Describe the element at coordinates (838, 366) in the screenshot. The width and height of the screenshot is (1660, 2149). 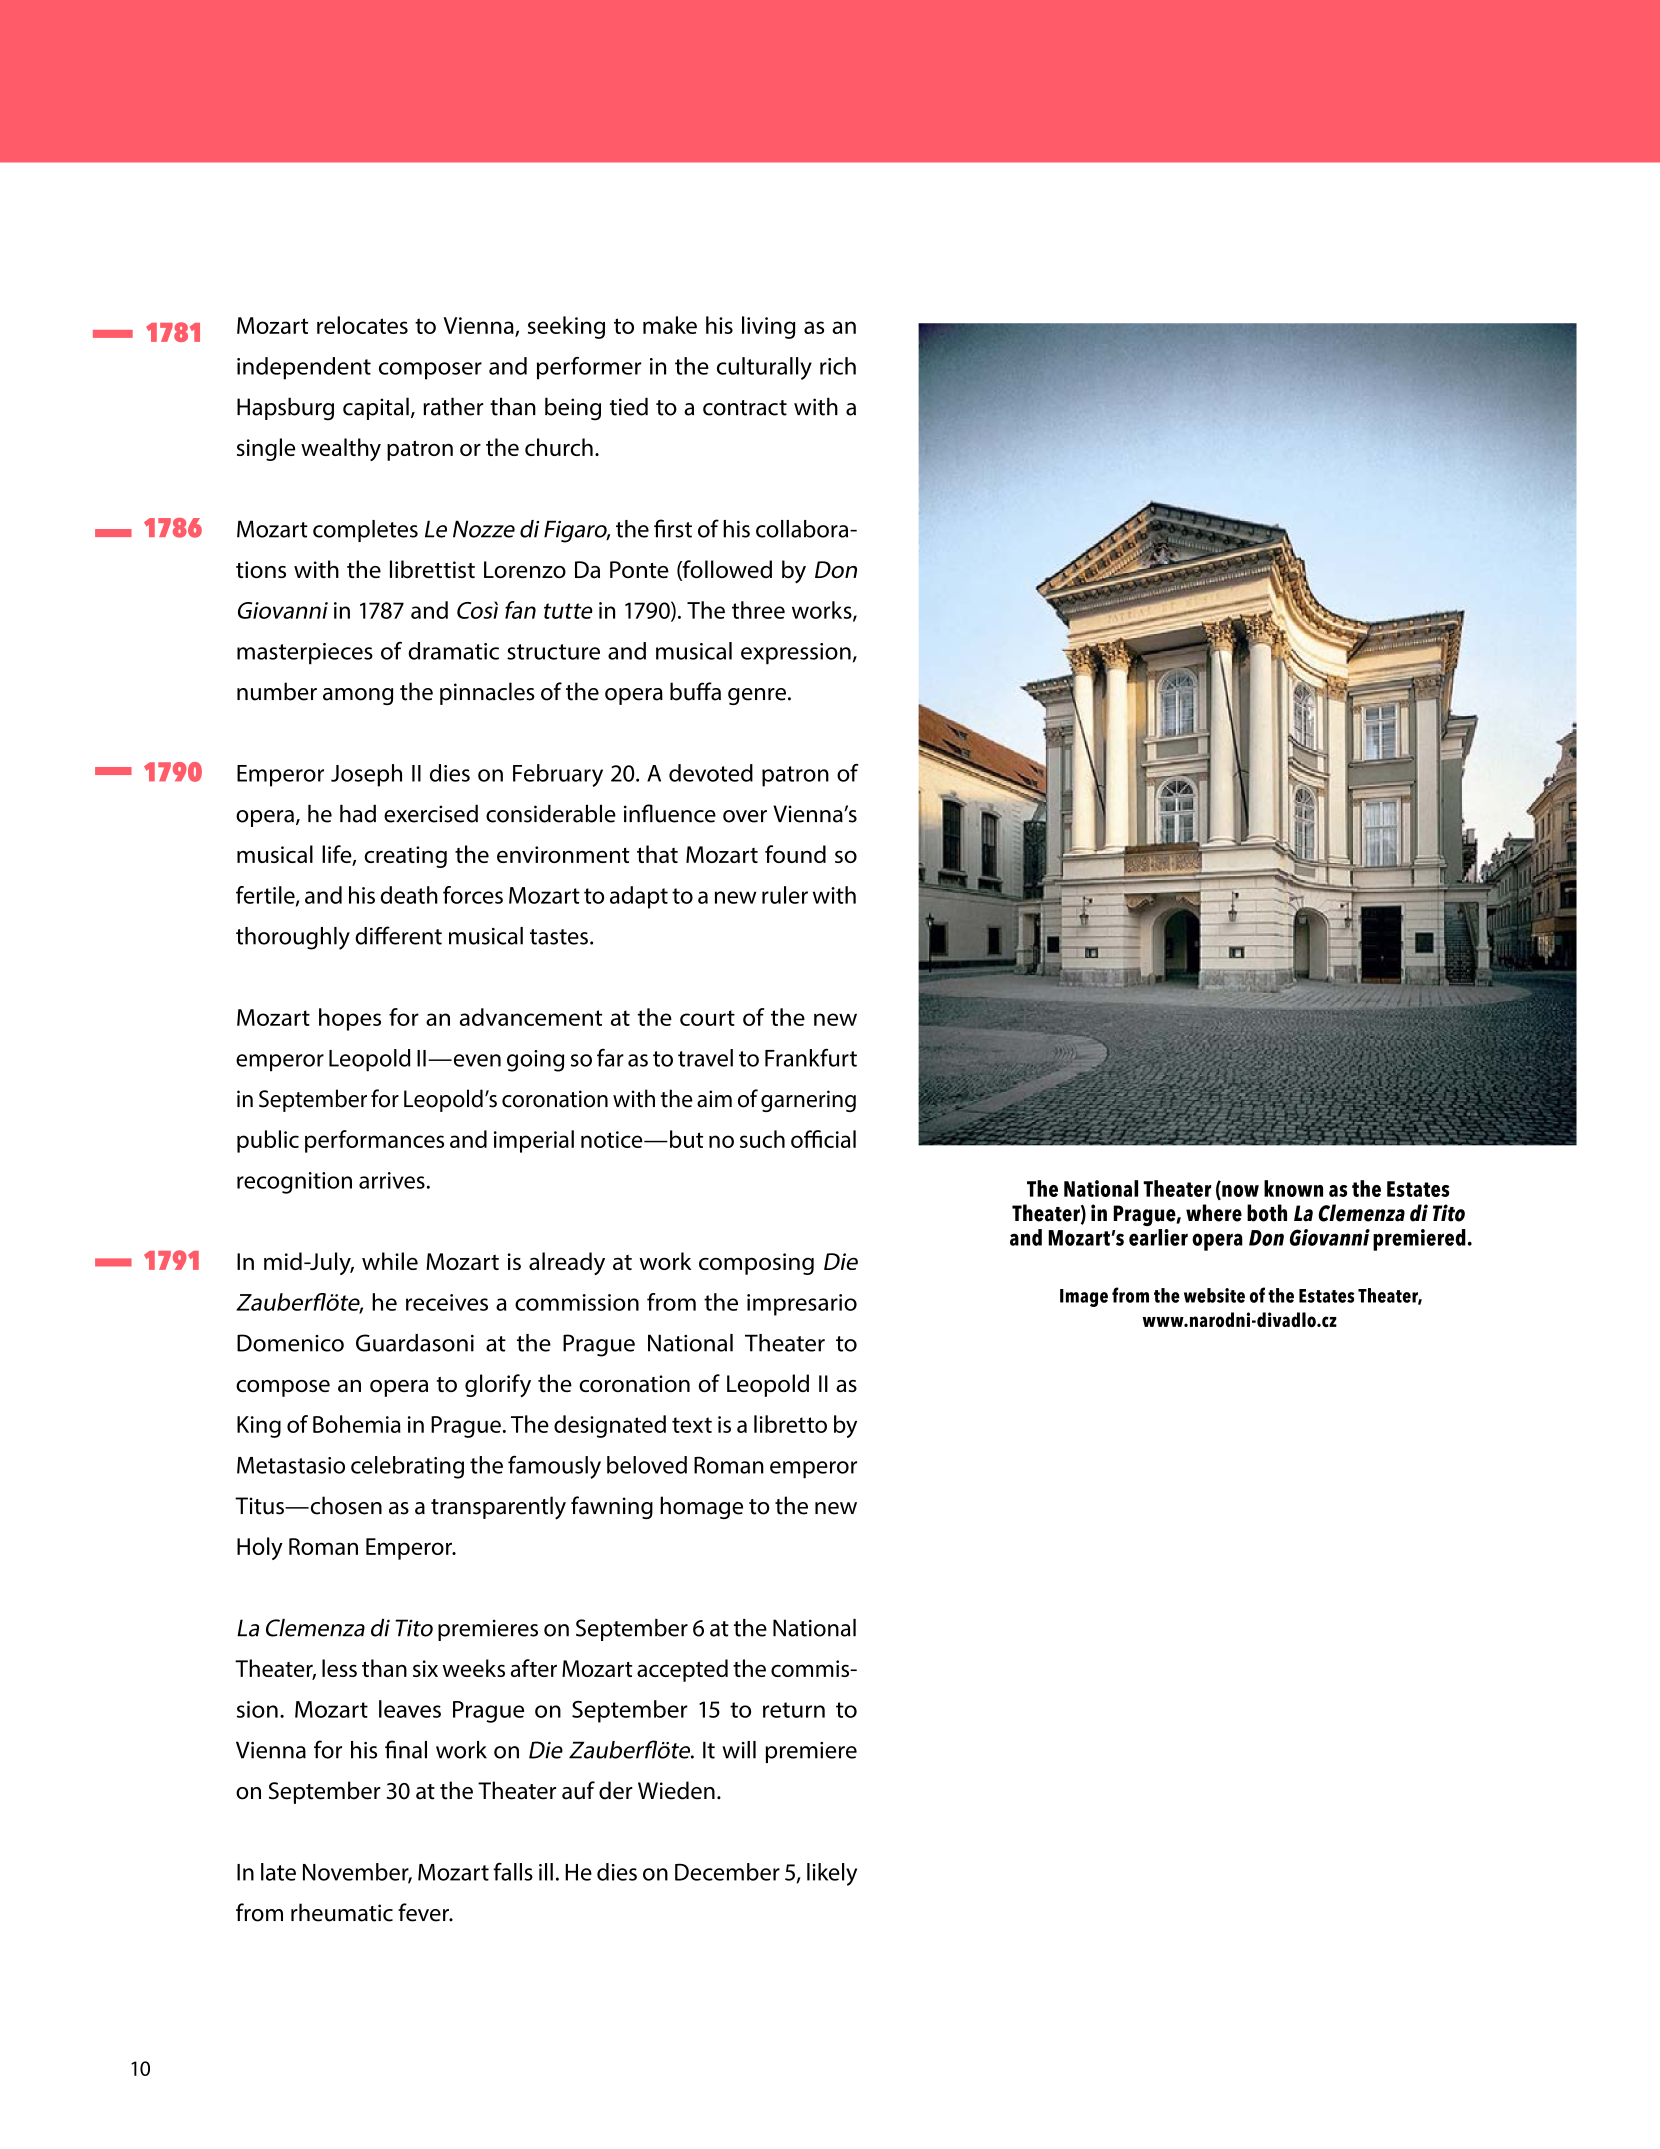
I see `rich` at that location.
